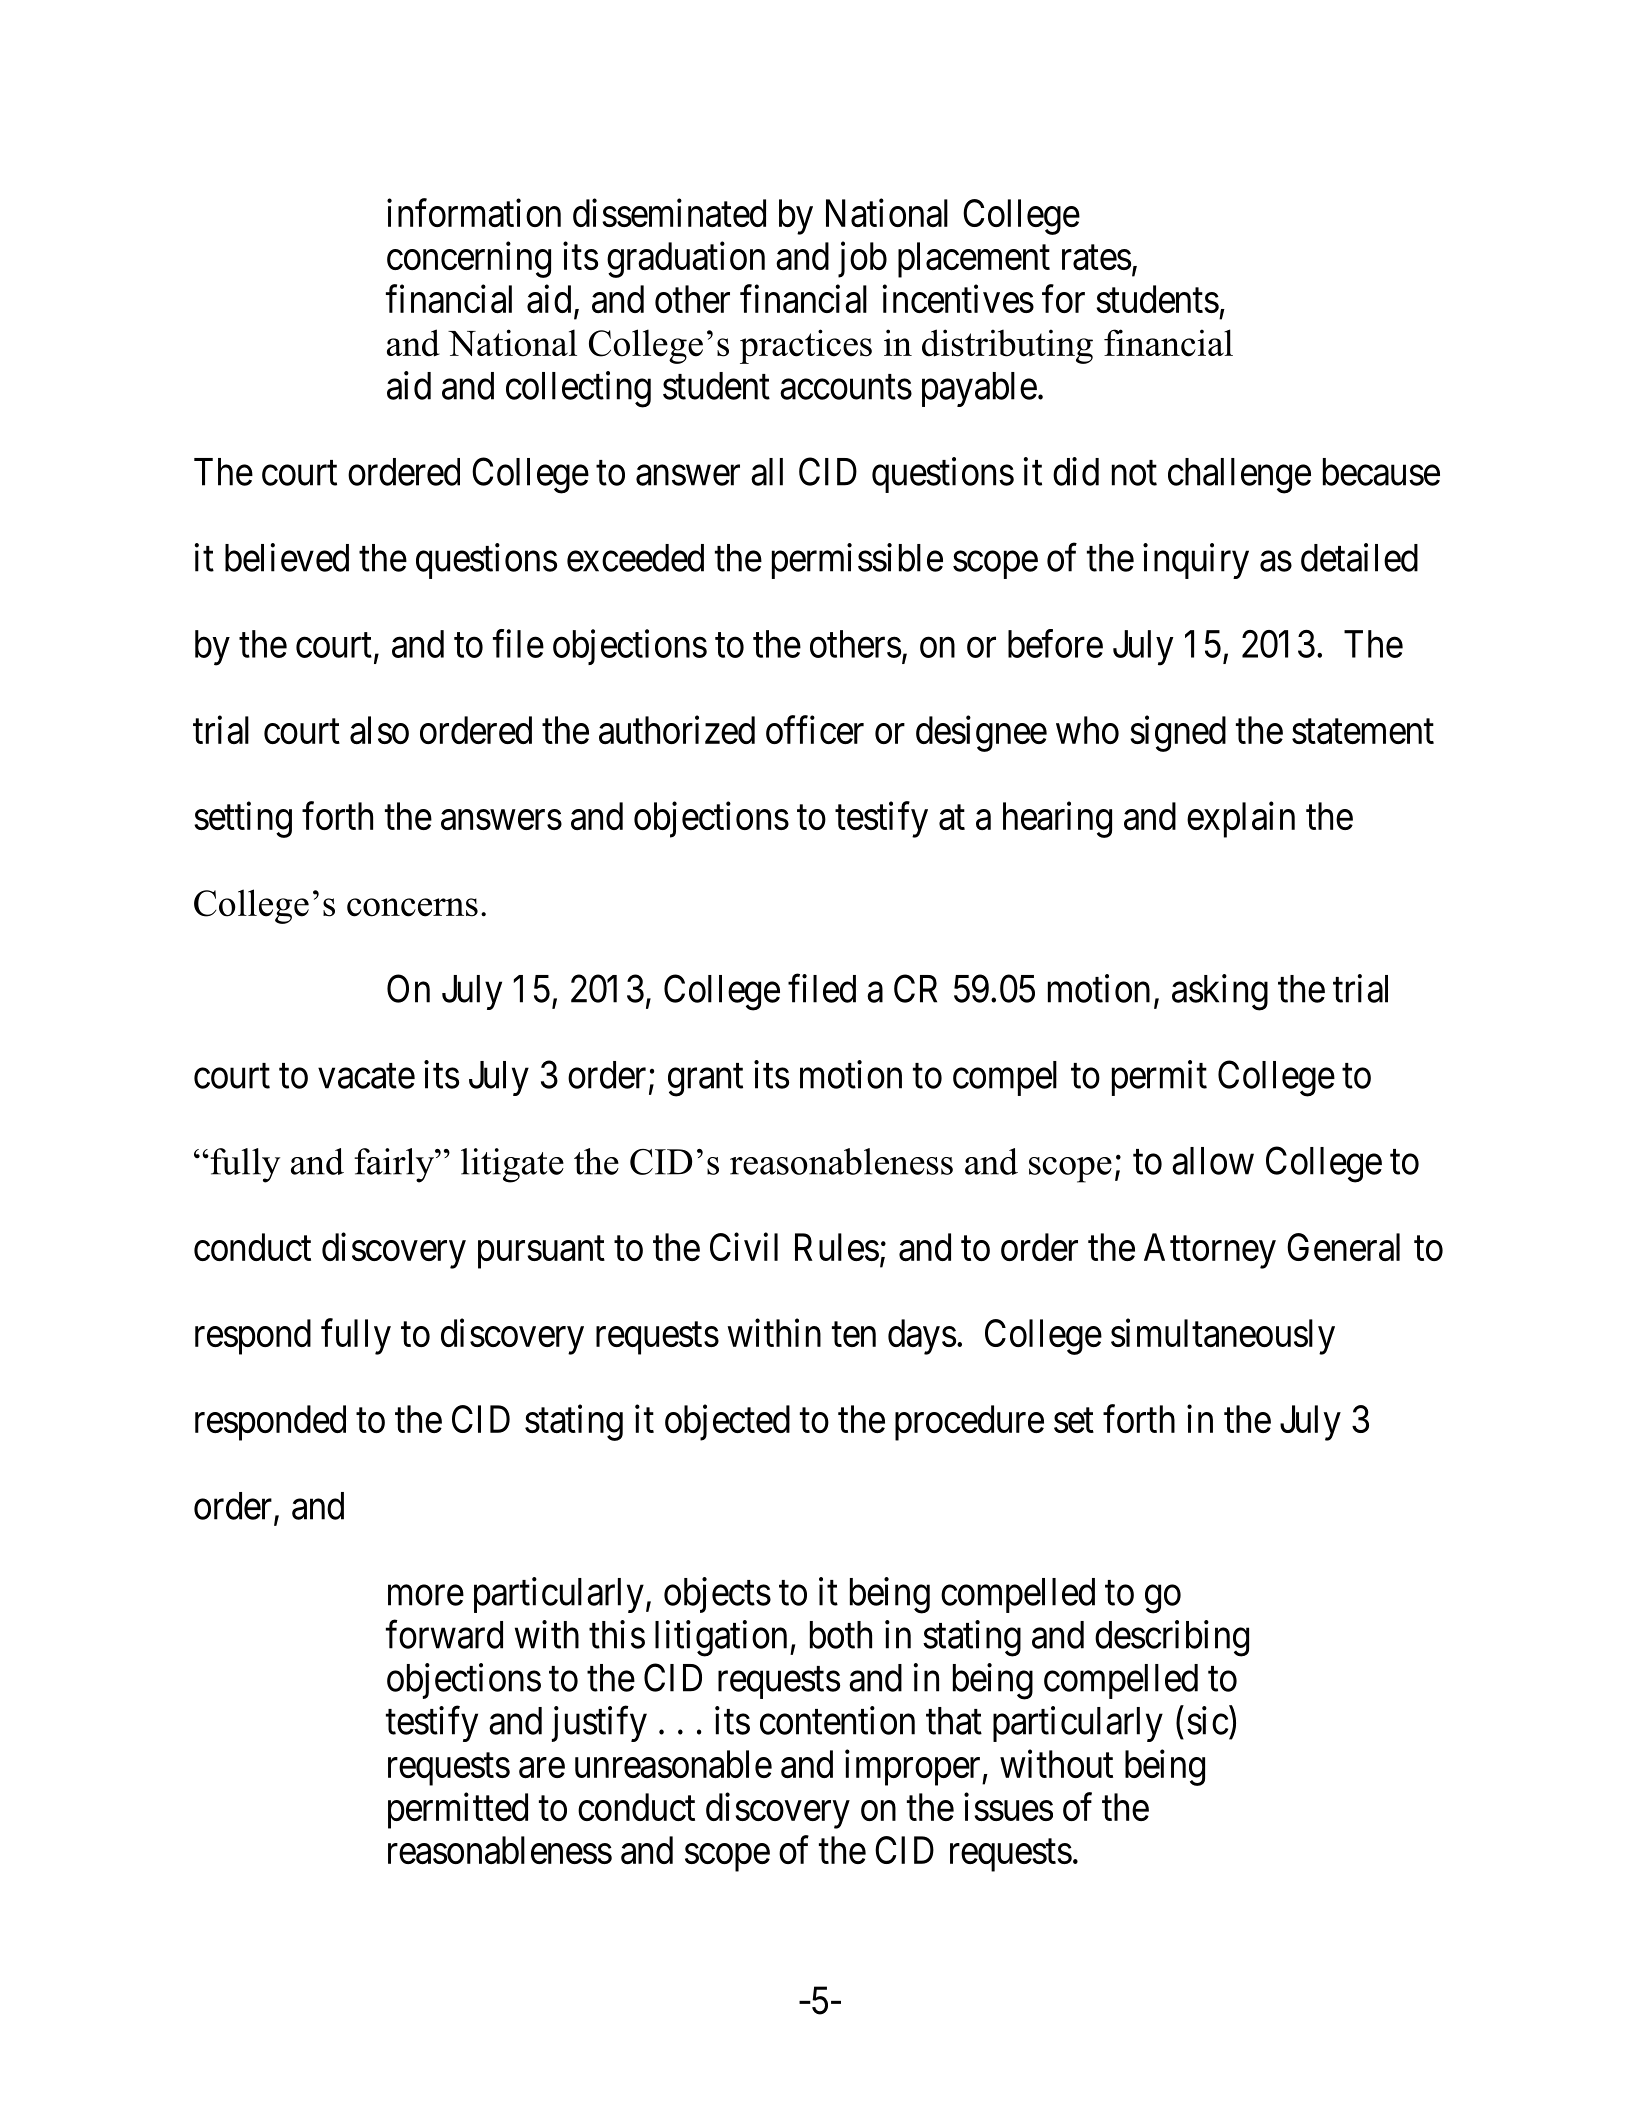 This screenshot has height=2119, width=1638. Describe the element at coordinates (1007, 346) in the screenshot. I see `distributing` at that location.
